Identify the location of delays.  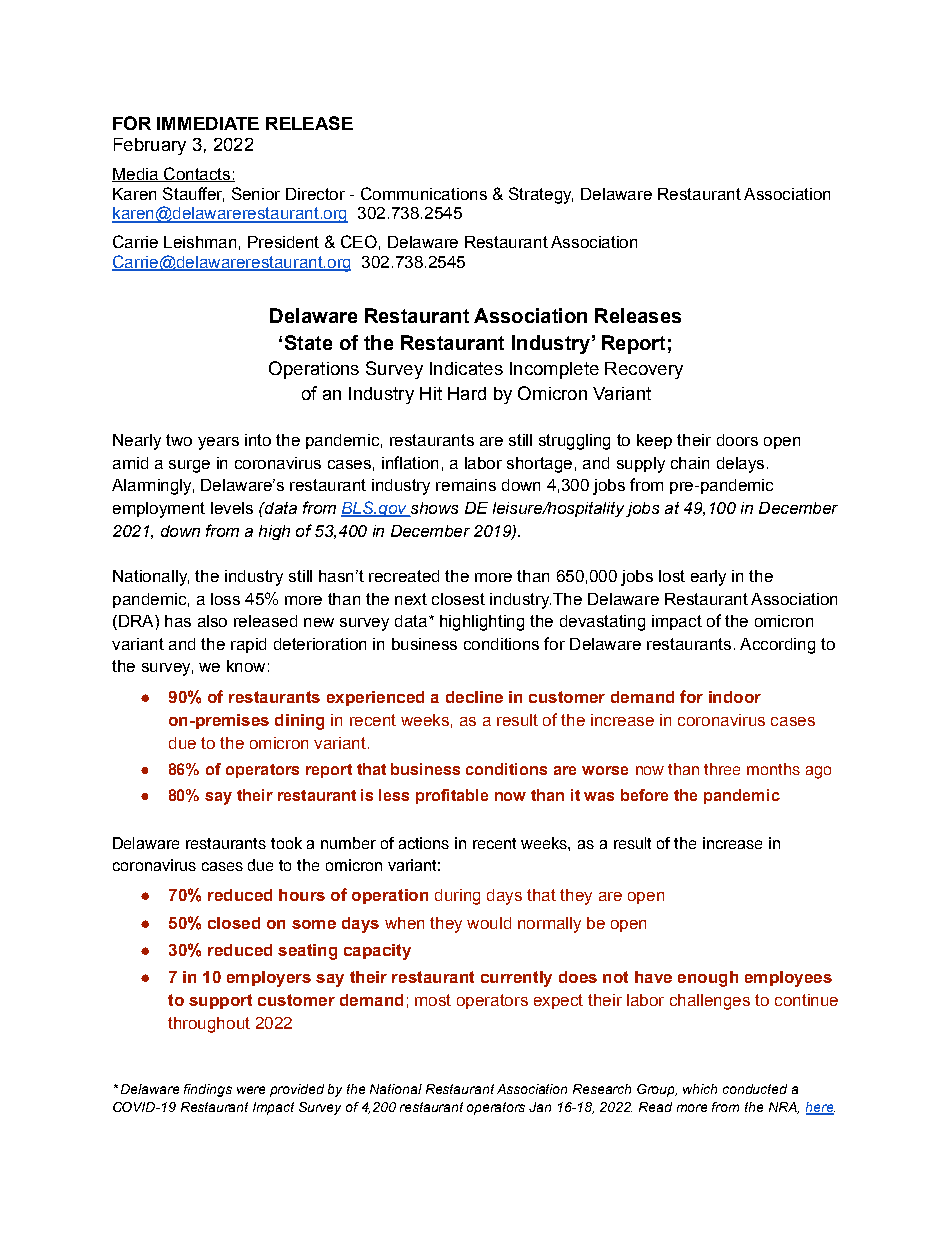
(740, 465).
